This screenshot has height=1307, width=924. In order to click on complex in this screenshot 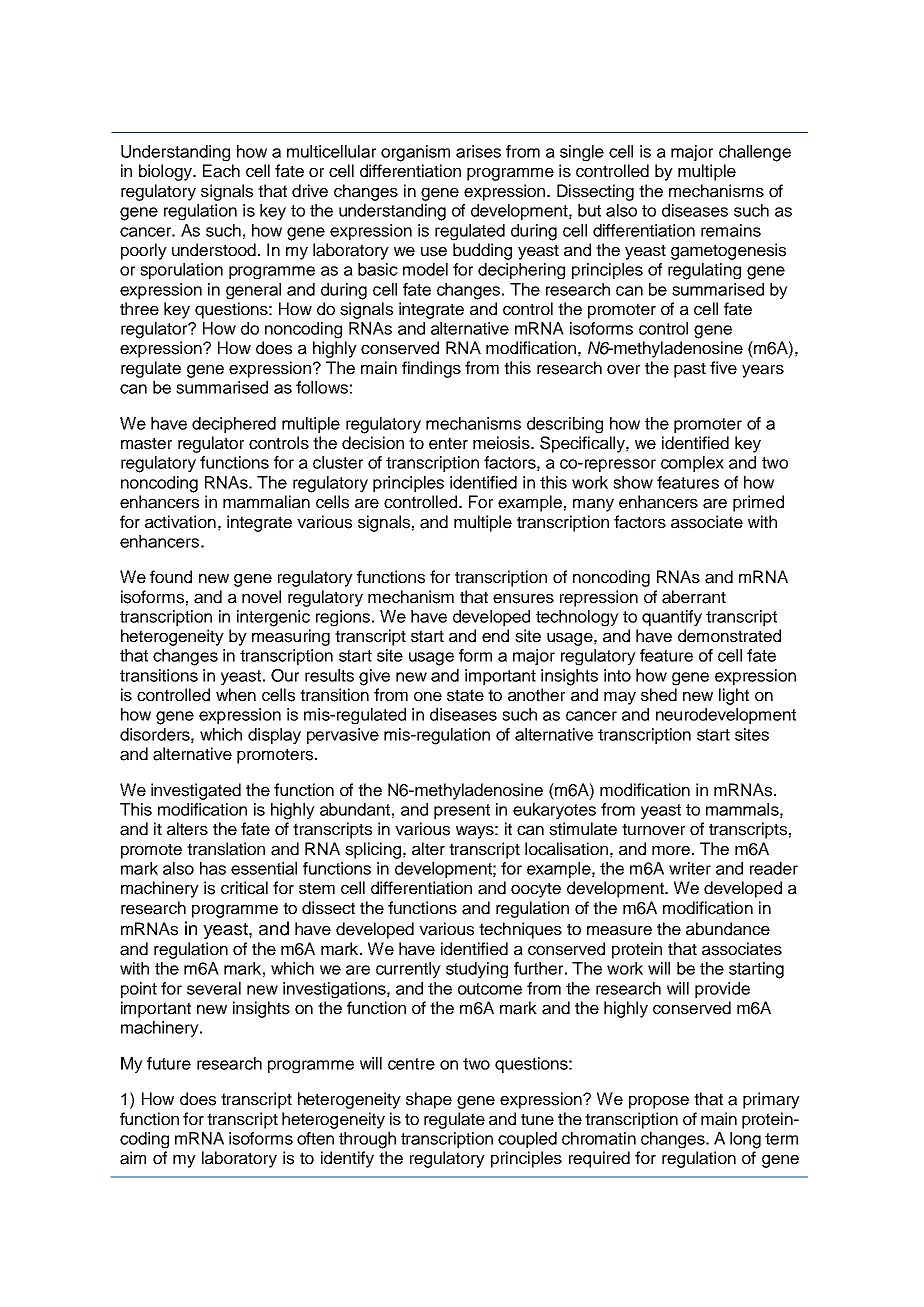, I will do `click(692, 464)`.
